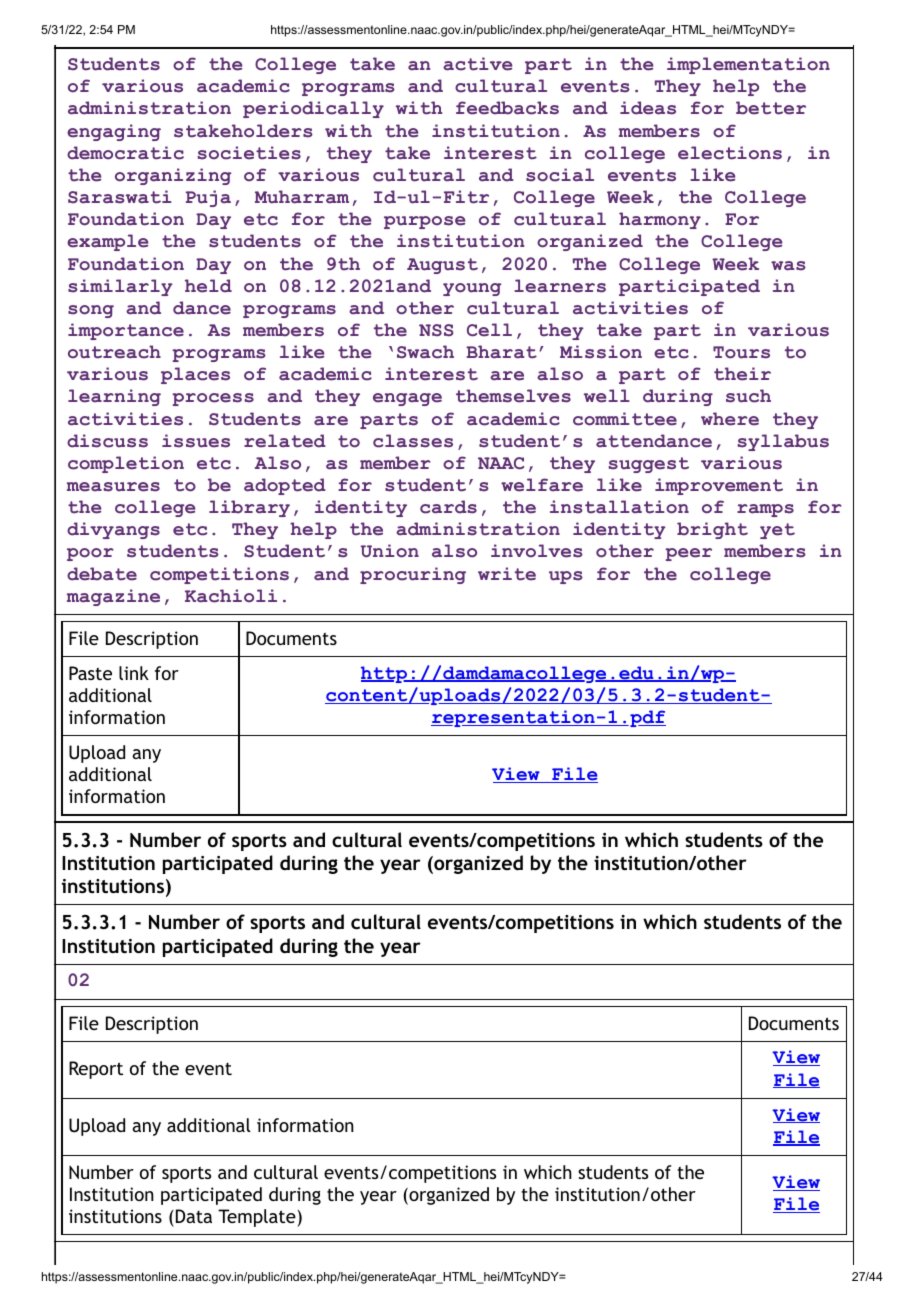 The width and height of the document is (924, 1308). What do you see at coordinates (114, 132) in the document?
I see `engaging` at bounding box center [114, 132].
